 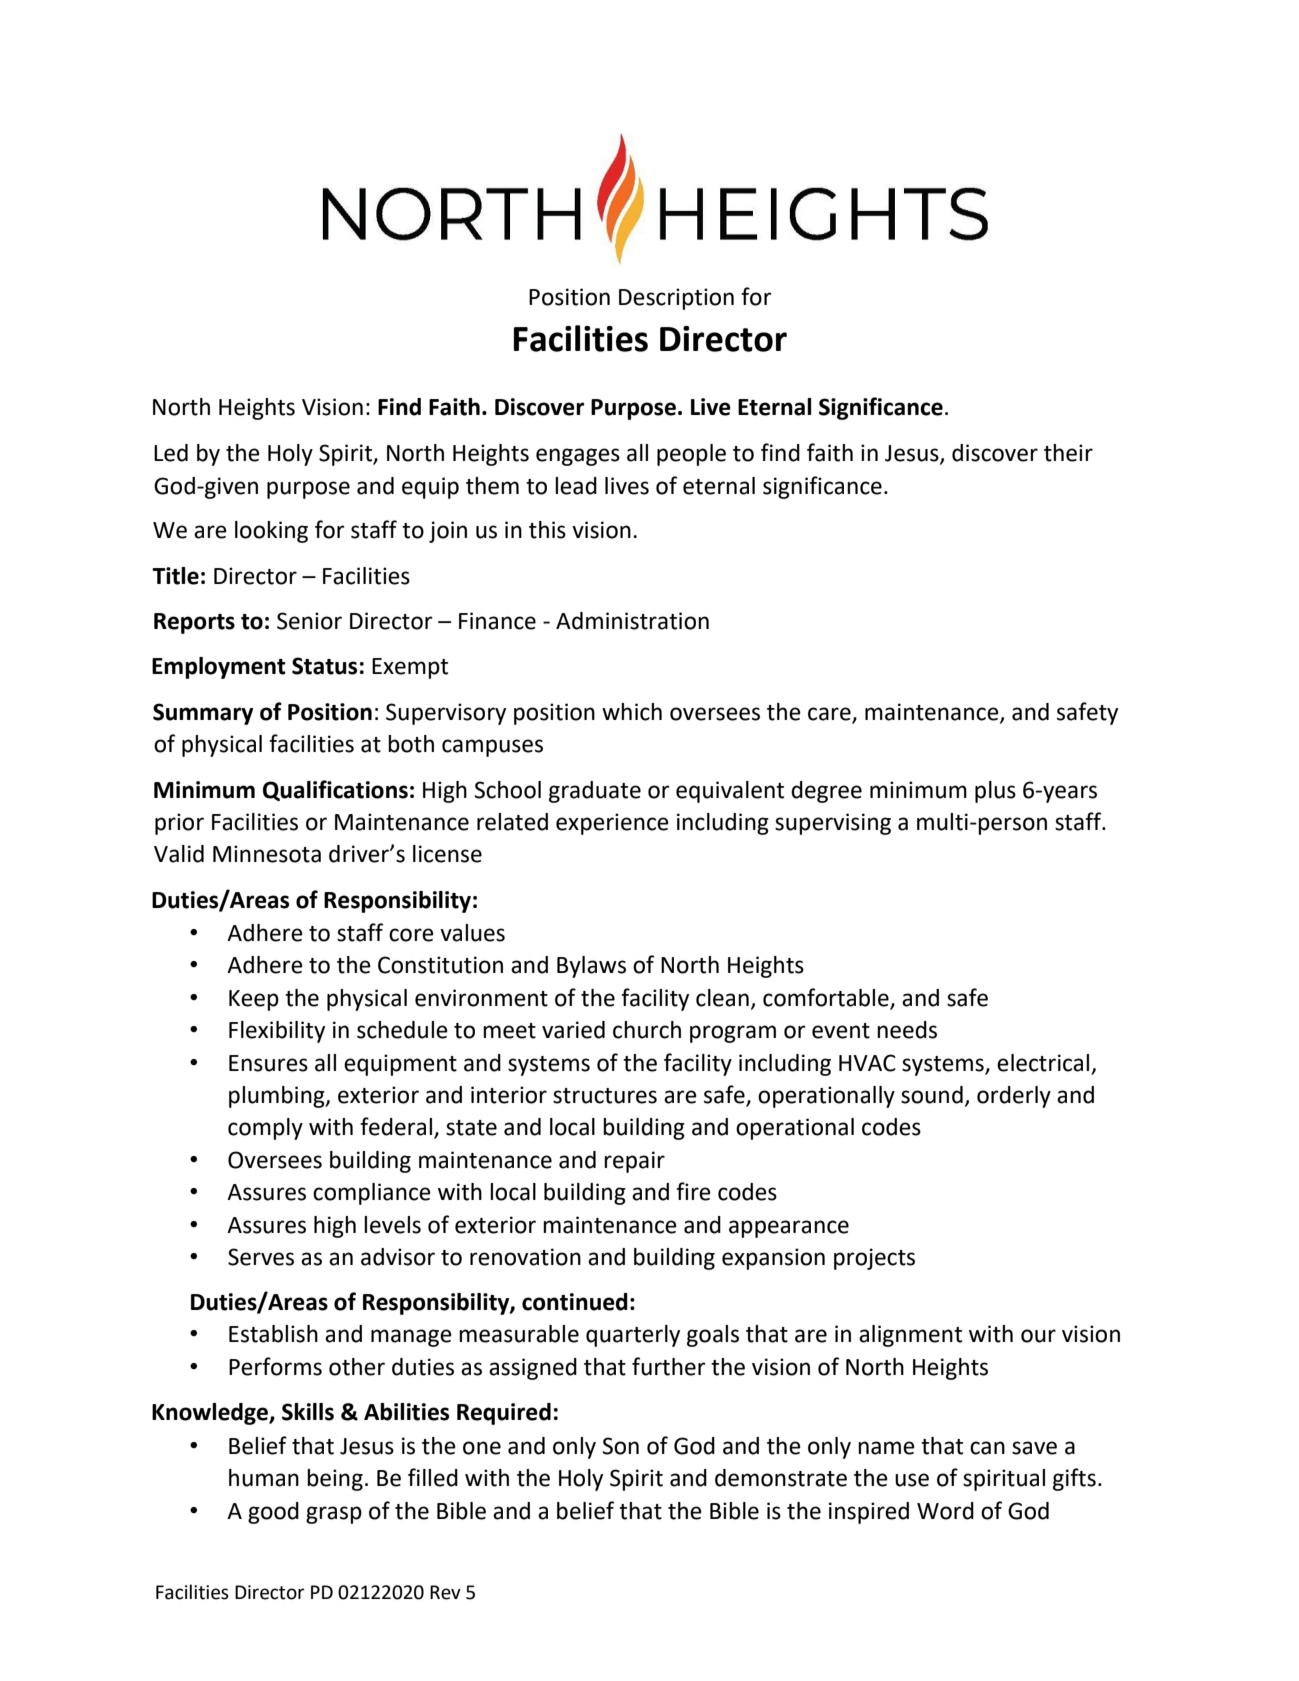 I want to click on plus, so click(x=995, y=792).
